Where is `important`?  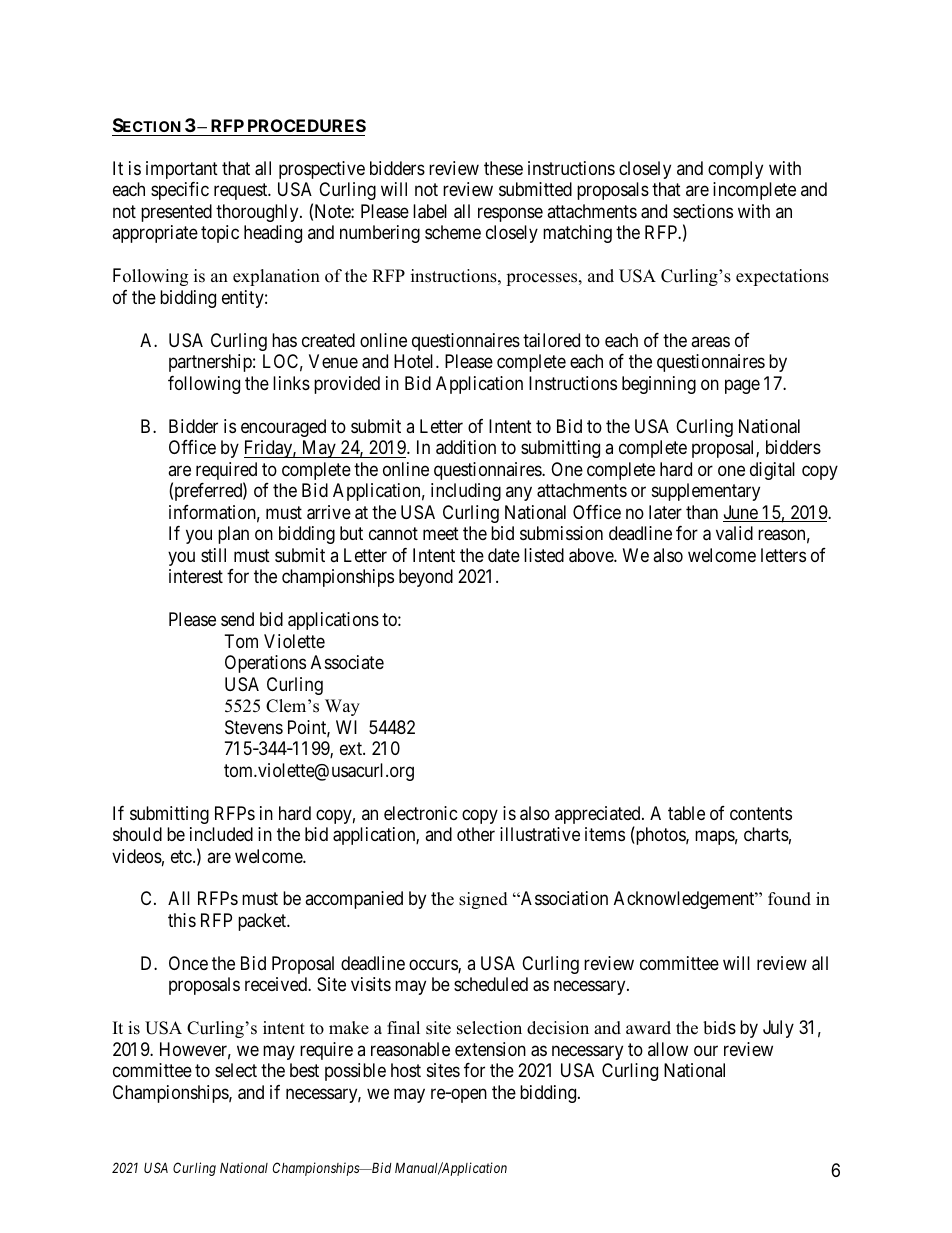
important is located at coordinates (182, 170).
